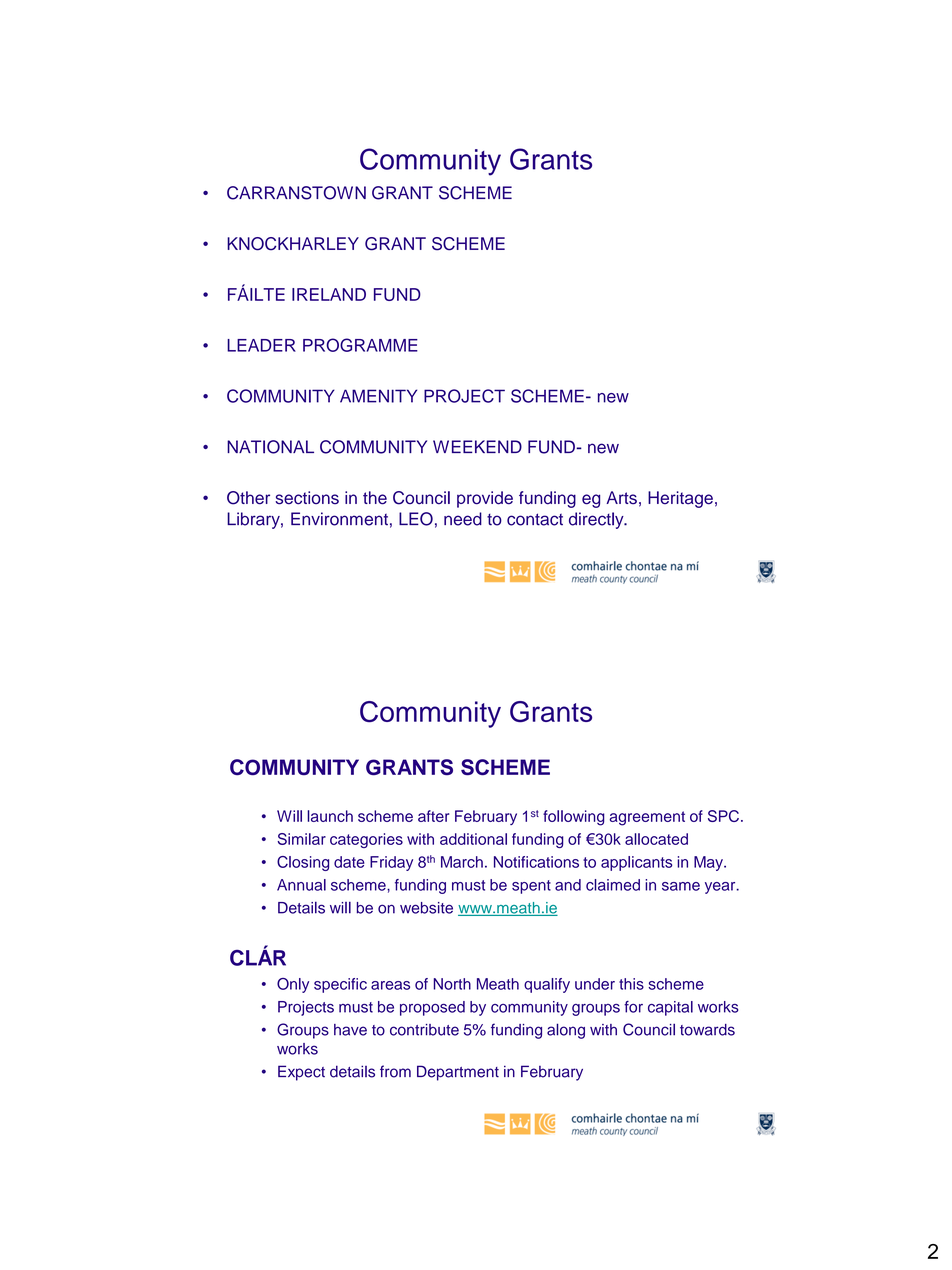 The height and width of the image is (1270, 952). I want to click on additional, so click(473, 839).
